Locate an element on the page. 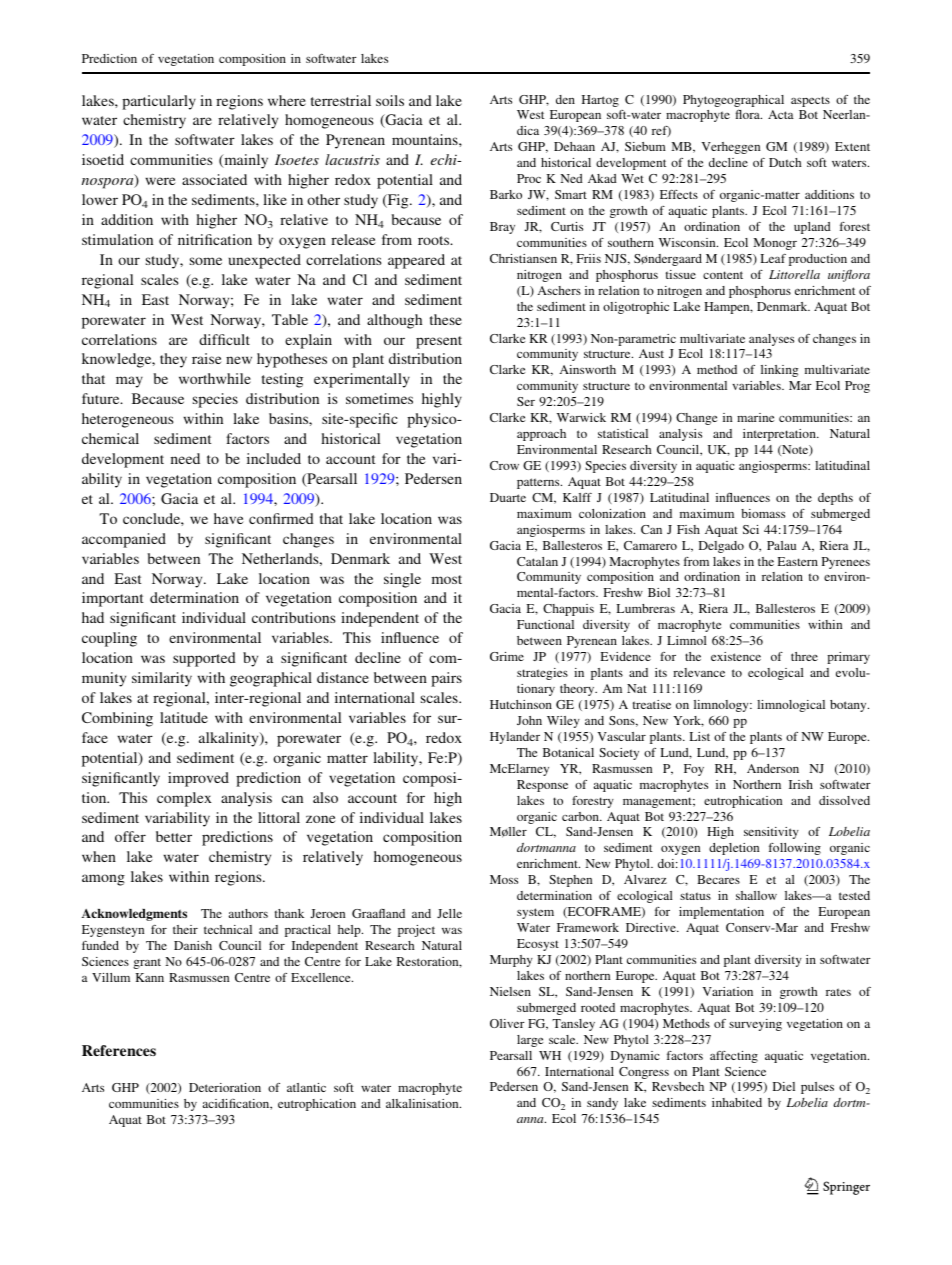 The image size is (952, 1265). important is located at coordinates (113, 599).
